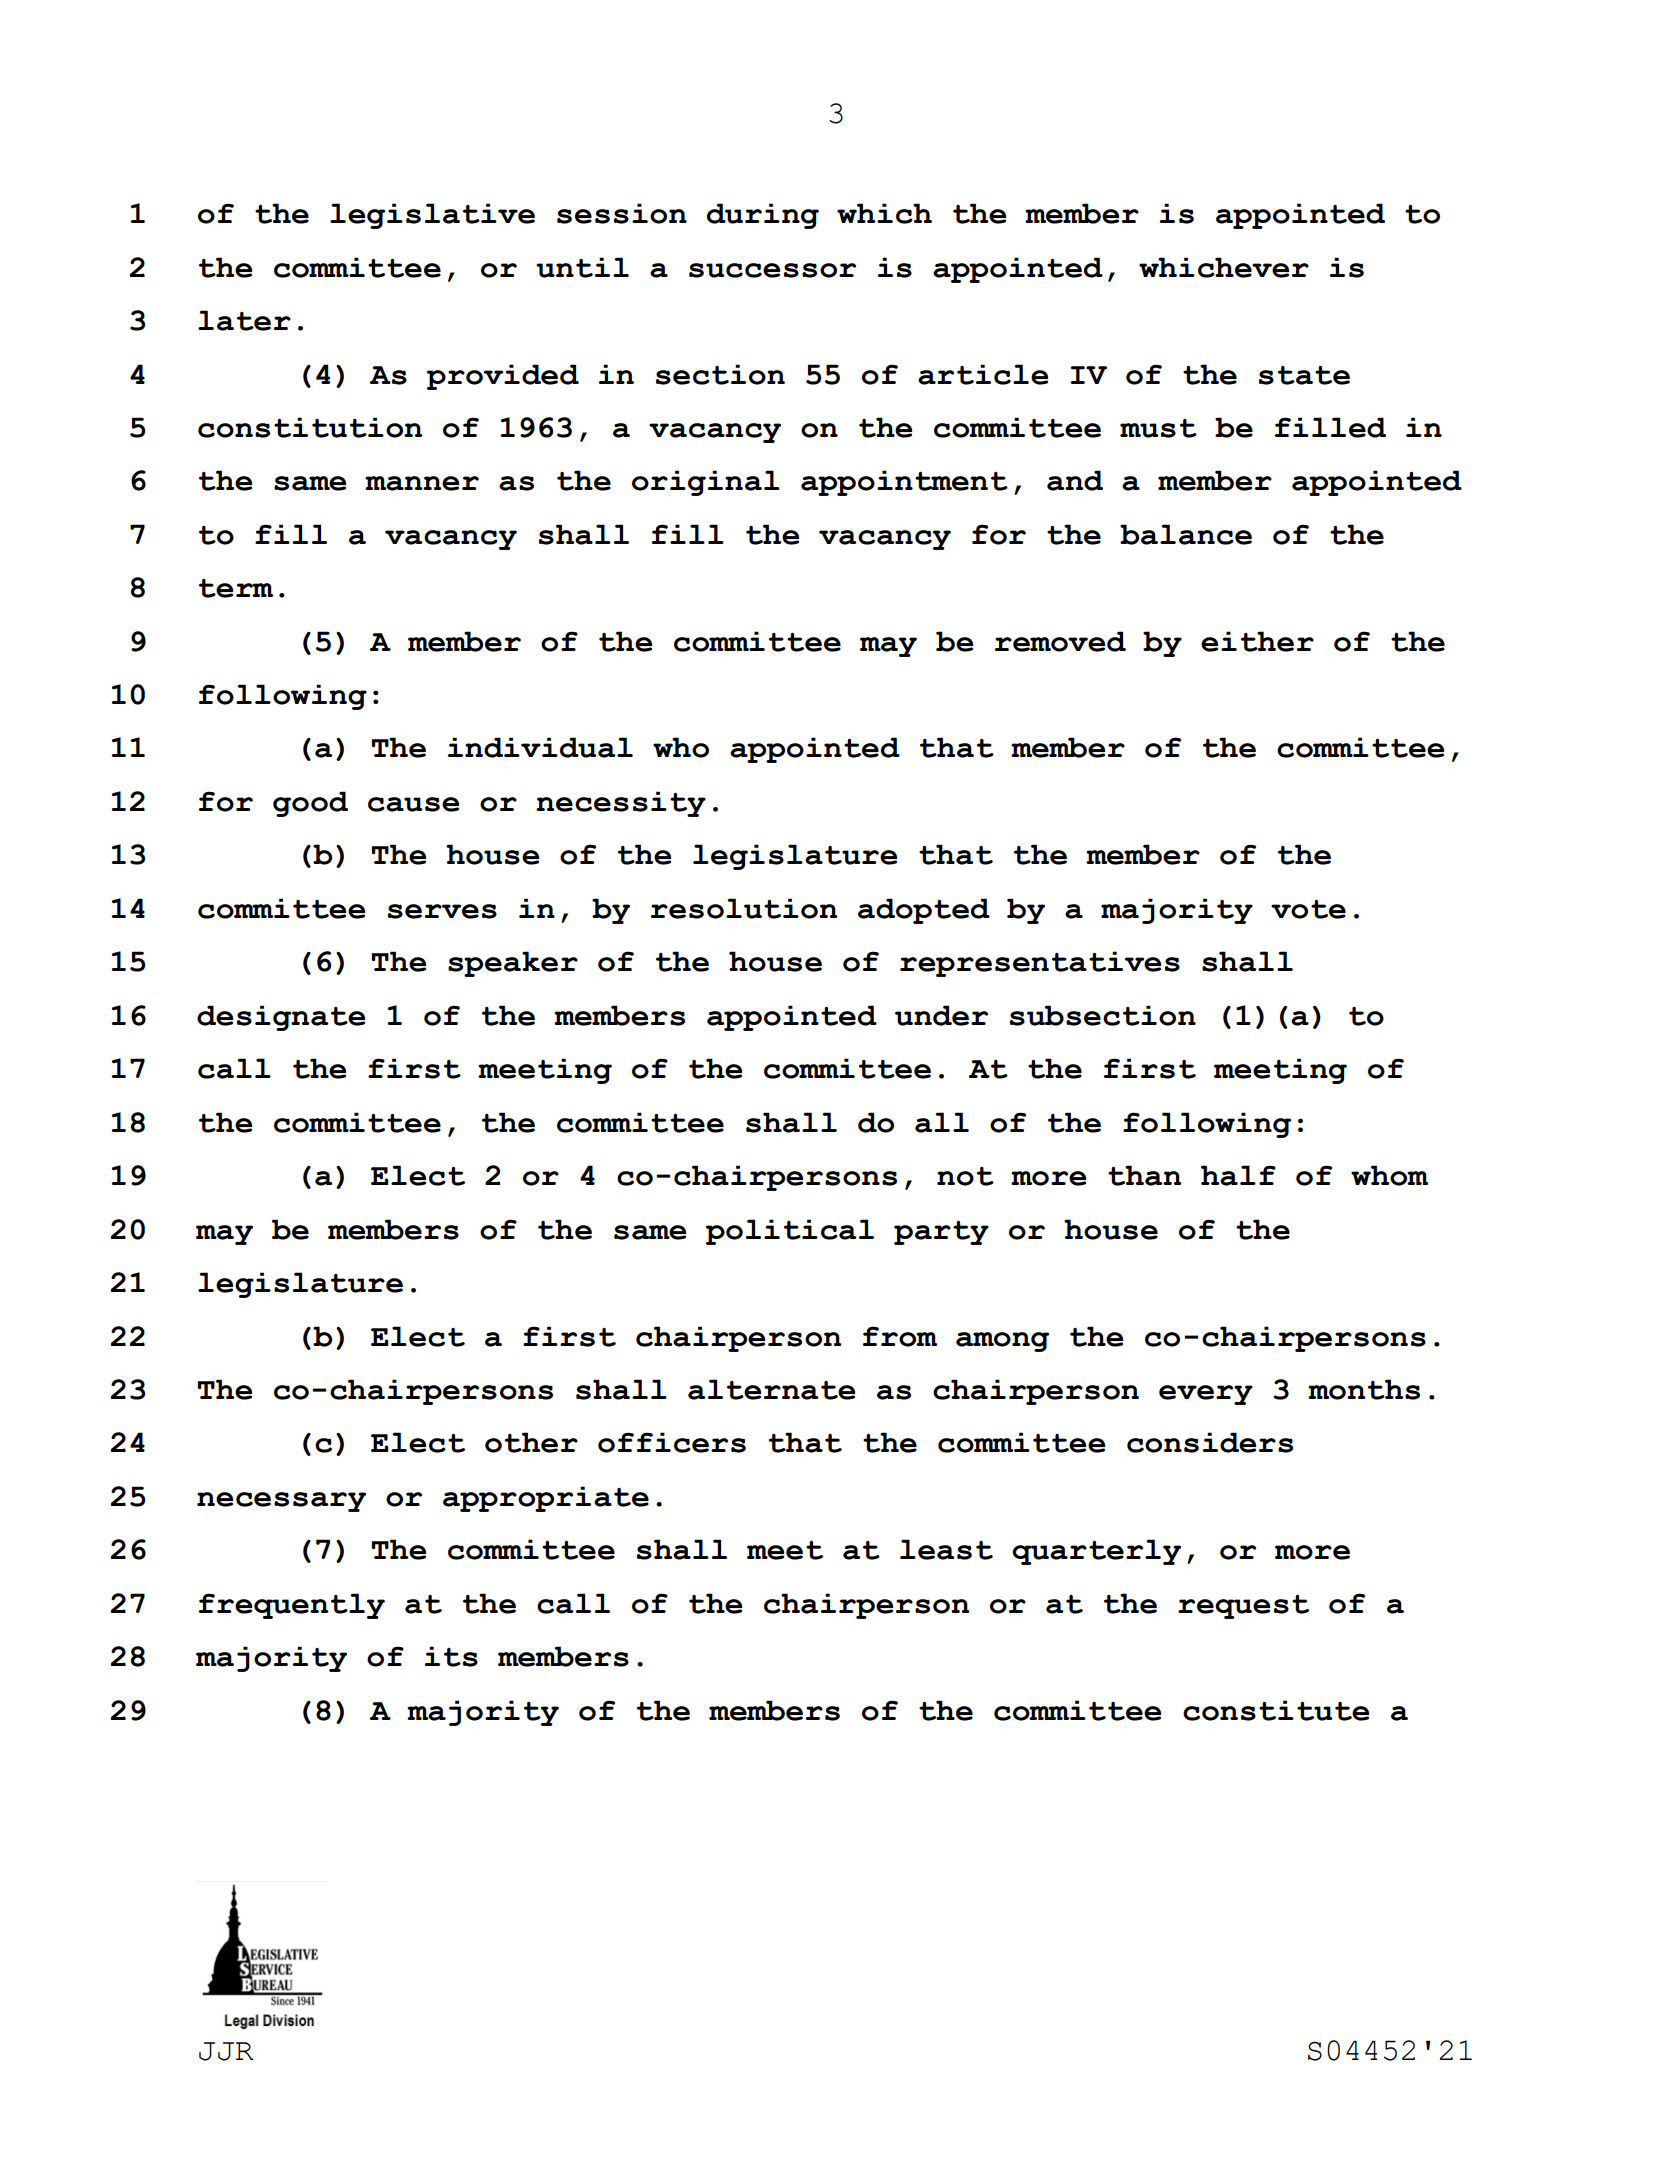 The height and width of the page is (2166, 1673). What do you see at coordinates (413, 804) in the page?
I see `cause` at bounding box center [413, 804].
